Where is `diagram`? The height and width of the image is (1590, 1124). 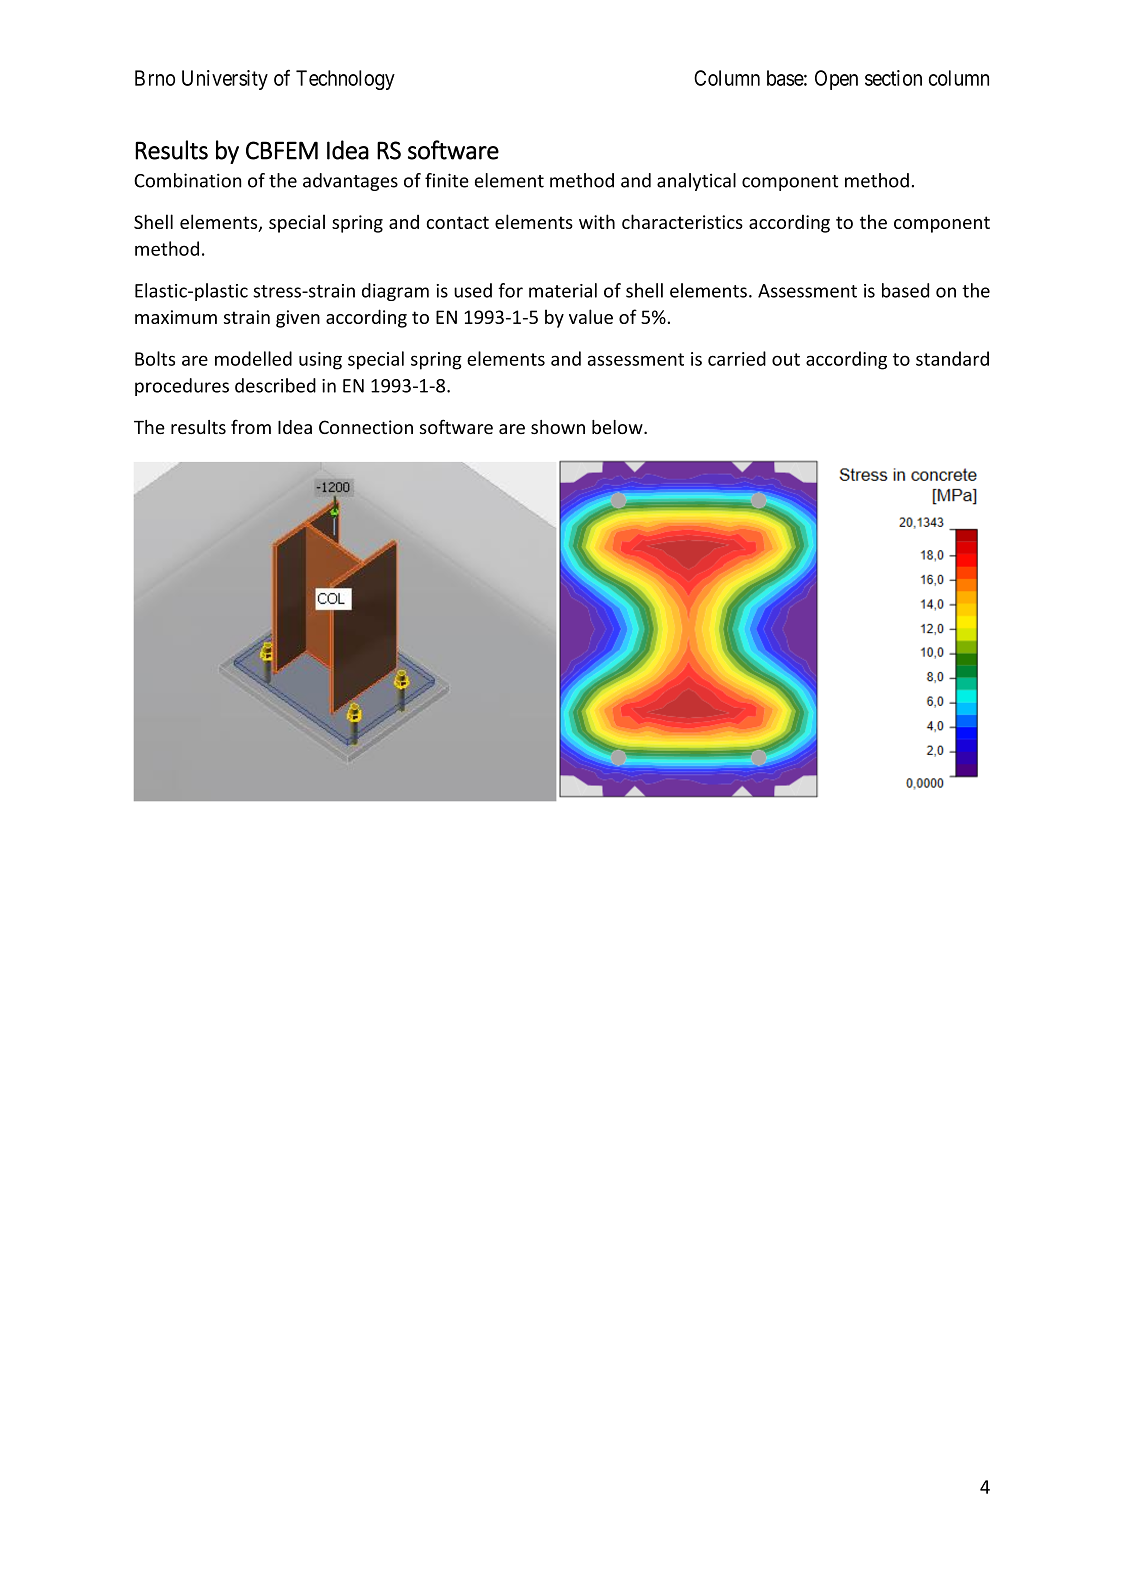 diagram is located at coordinates (395, 292).
